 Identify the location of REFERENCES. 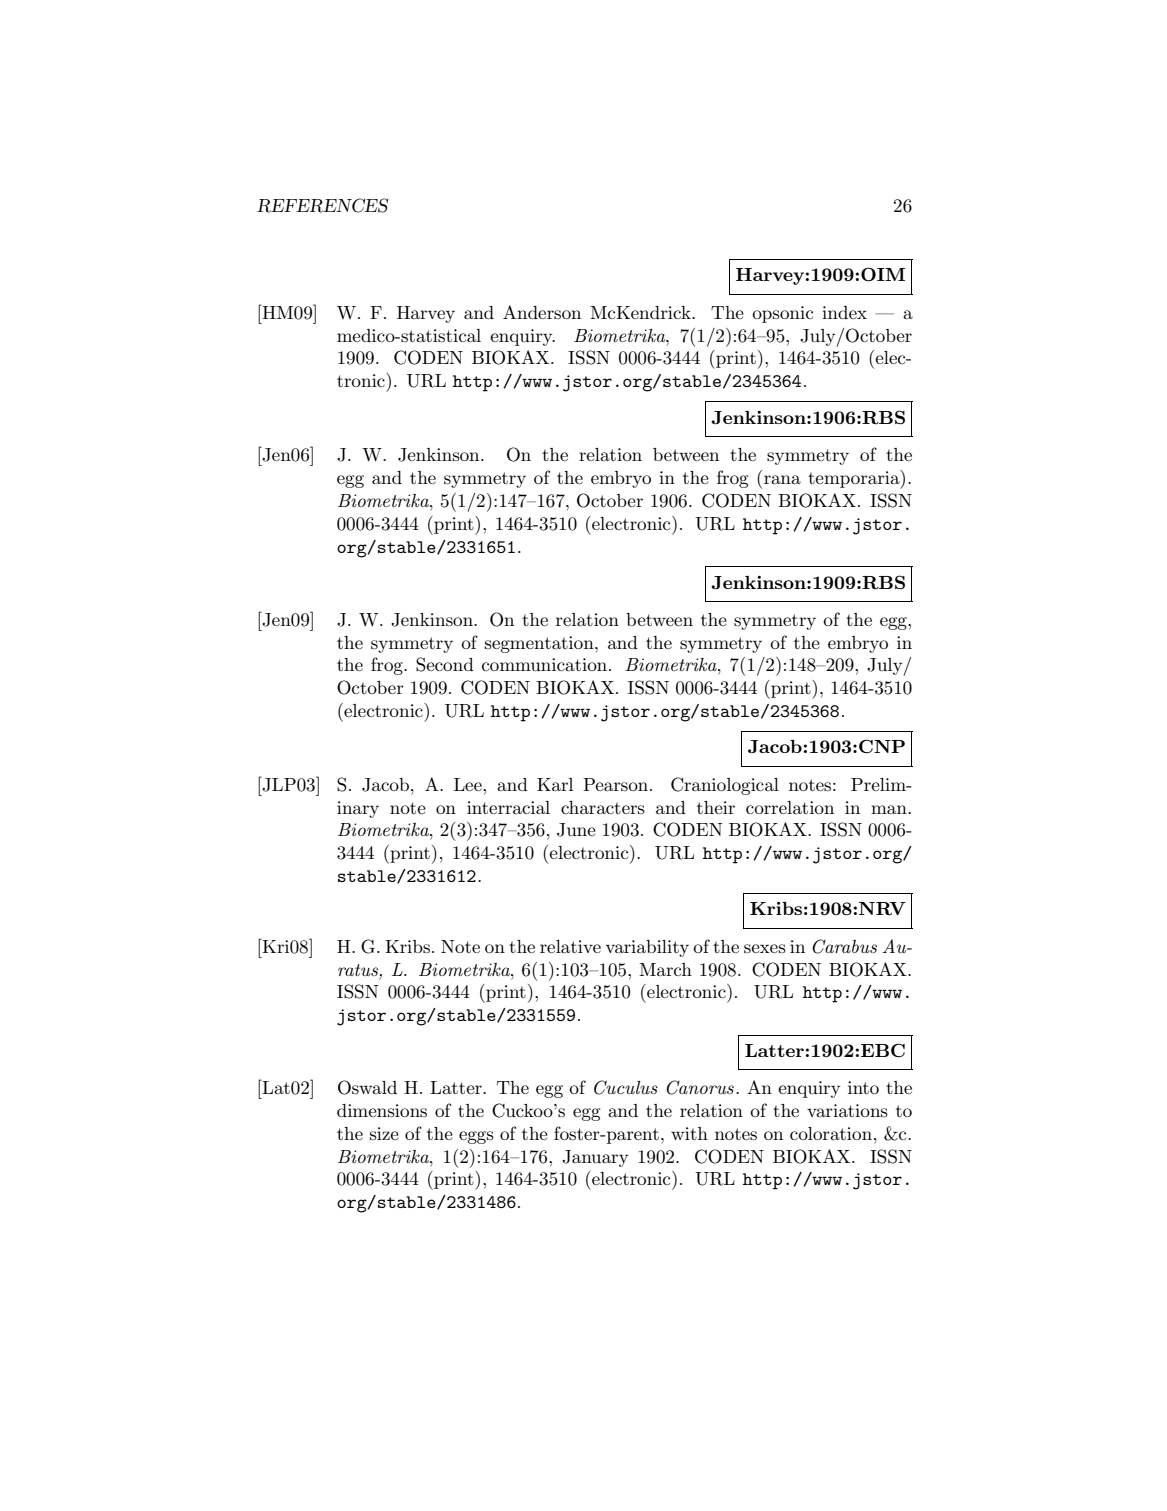
(322, 205).
